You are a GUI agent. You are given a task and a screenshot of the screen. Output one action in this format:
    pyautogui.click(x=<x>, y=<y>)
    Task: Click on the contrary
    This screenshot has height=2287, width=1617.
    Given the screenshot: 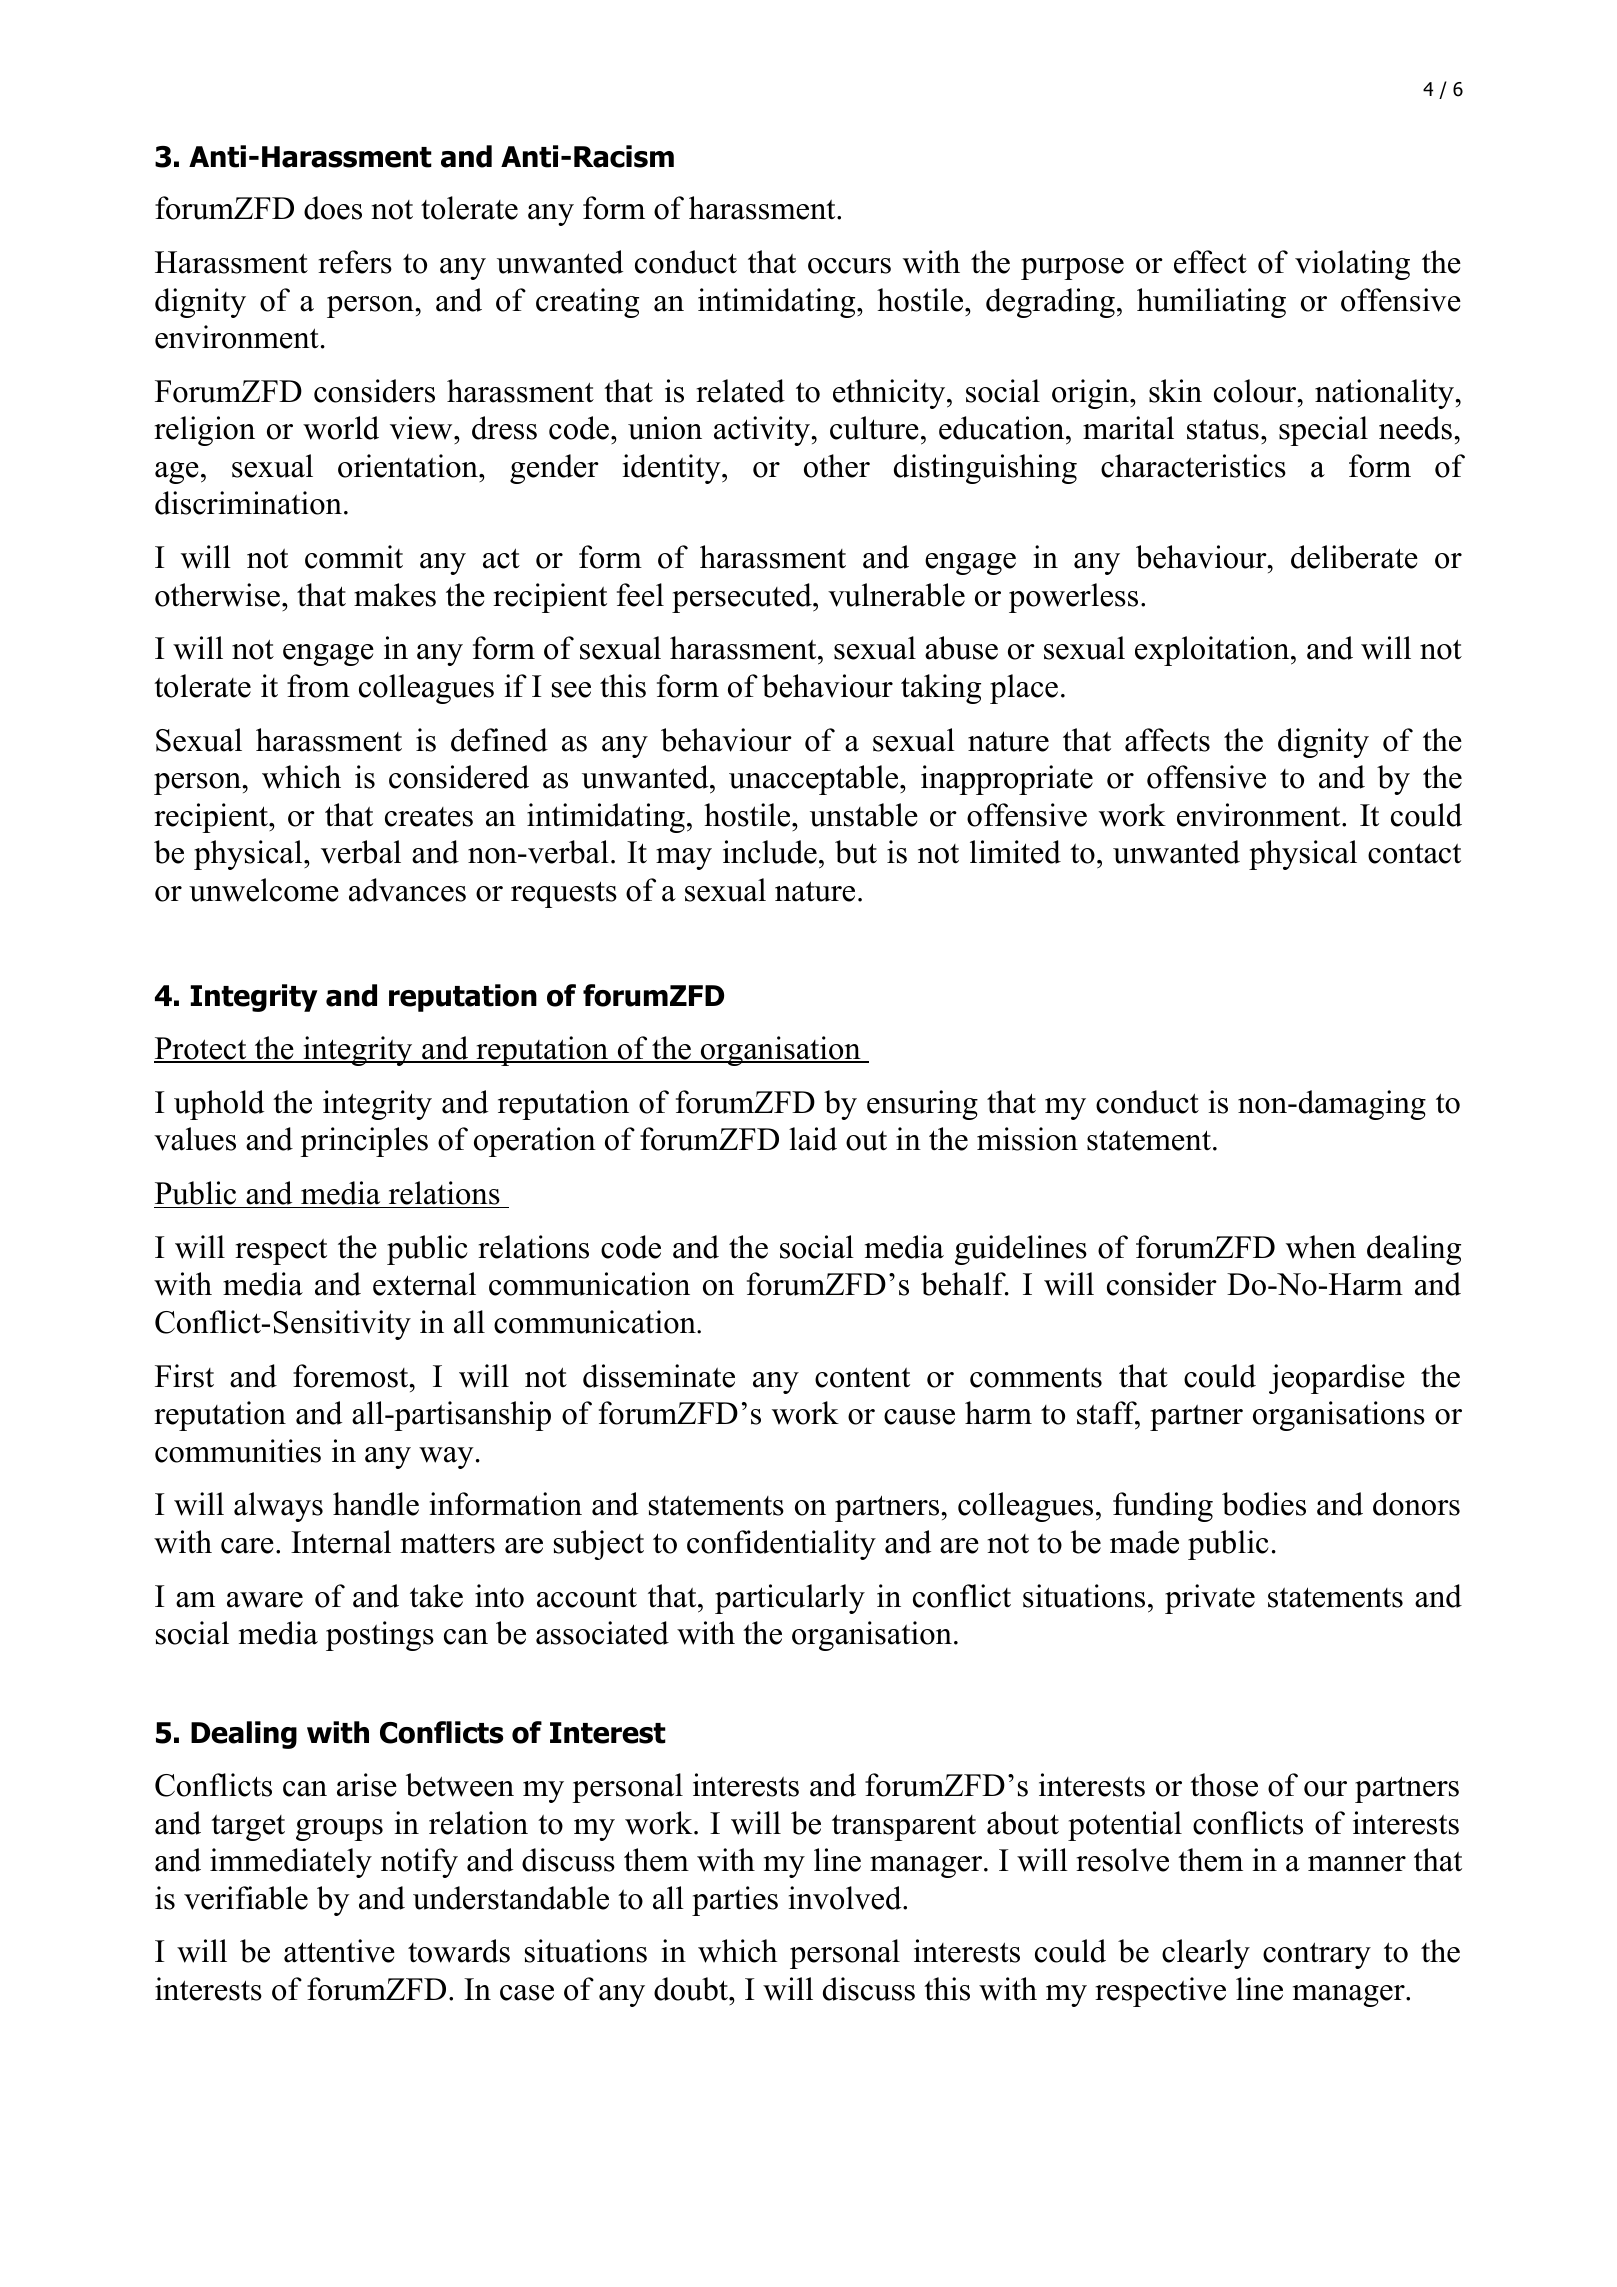 What is the action you would take?
    pyautogui.click(x=1317, y=1955)
